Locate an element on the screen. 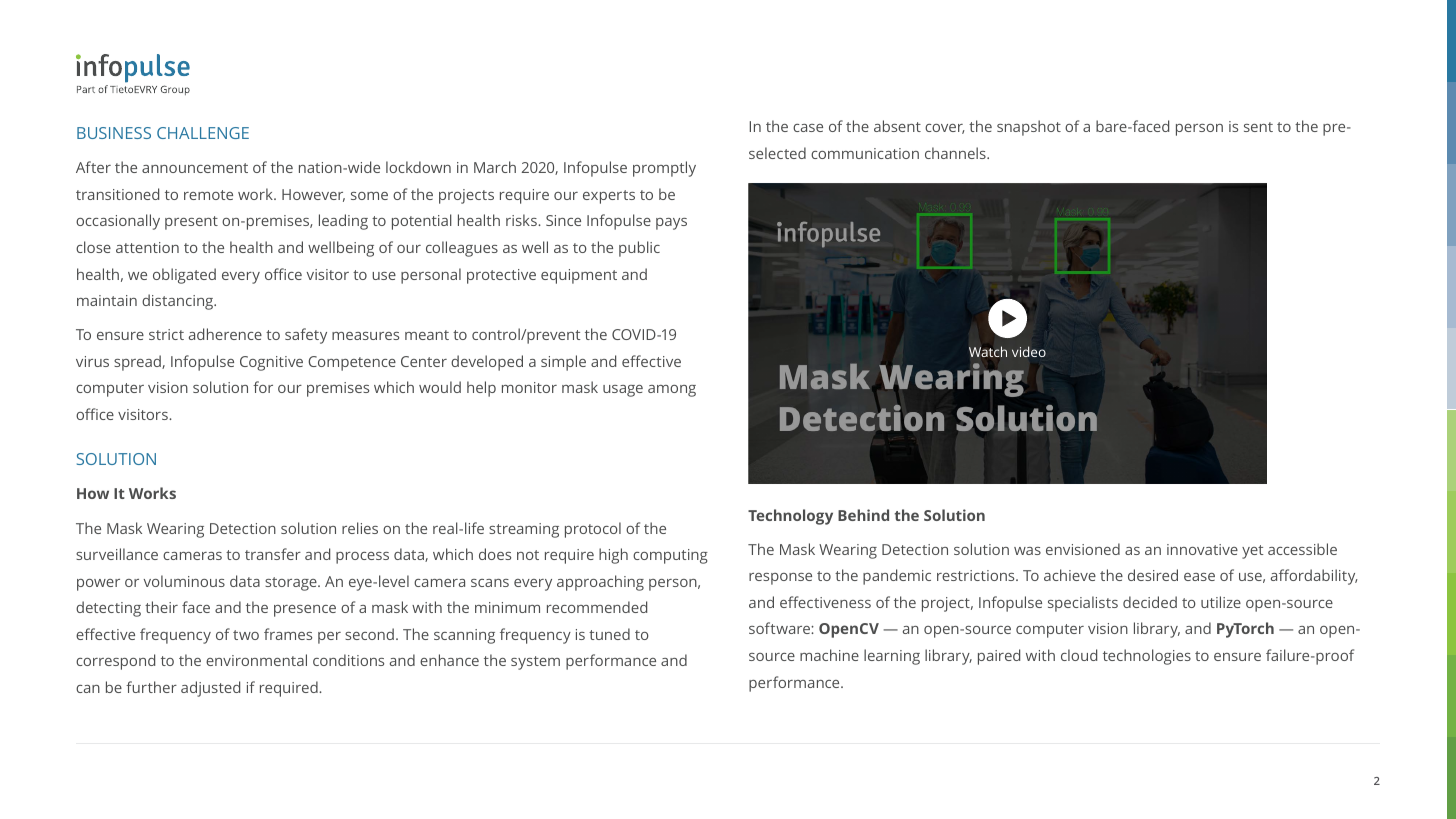 The width and height of the screenshot is (1456, 819). environmental is located at coordinates (256, 660).
